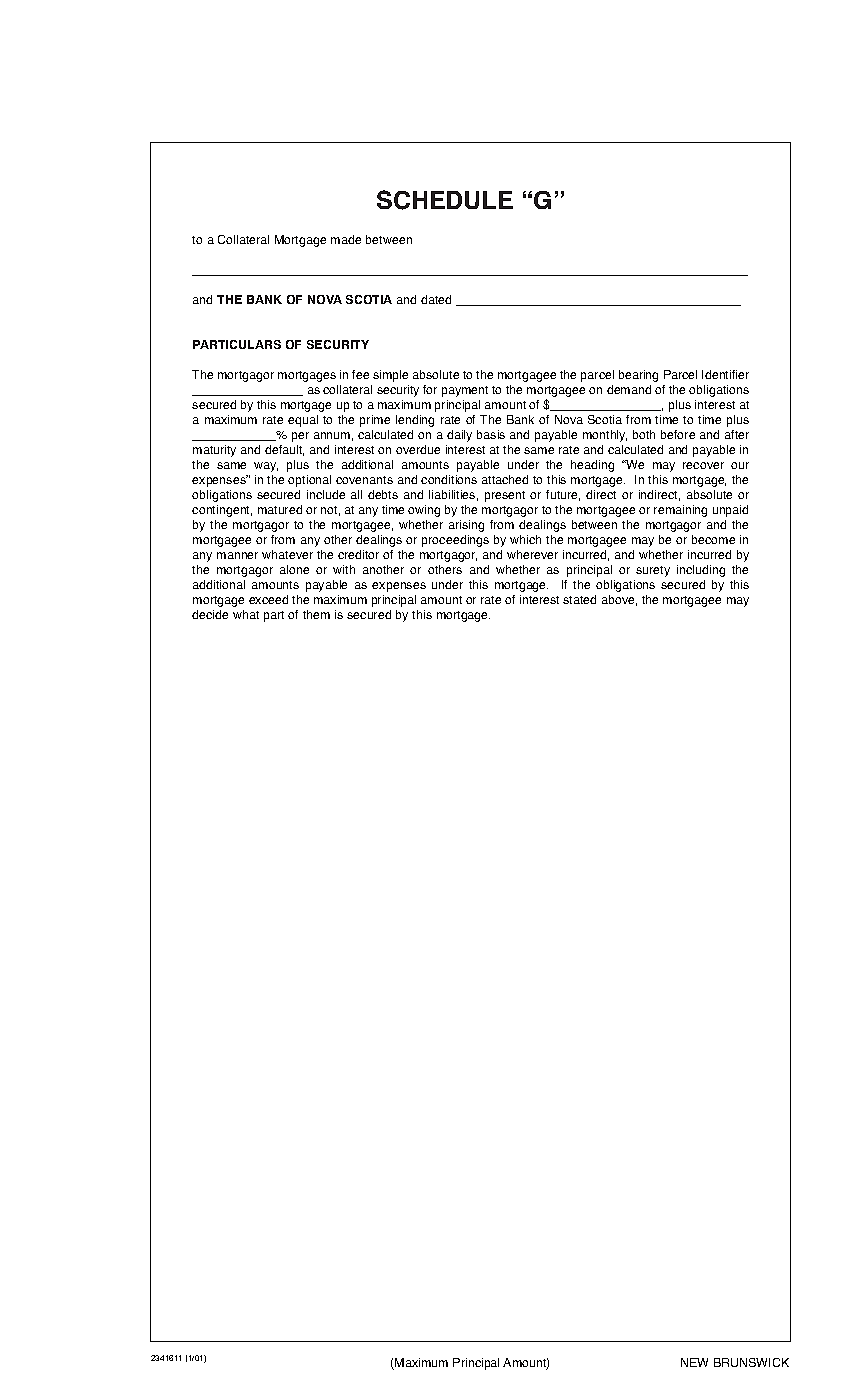  I want to click on made, so click(346, 239).
